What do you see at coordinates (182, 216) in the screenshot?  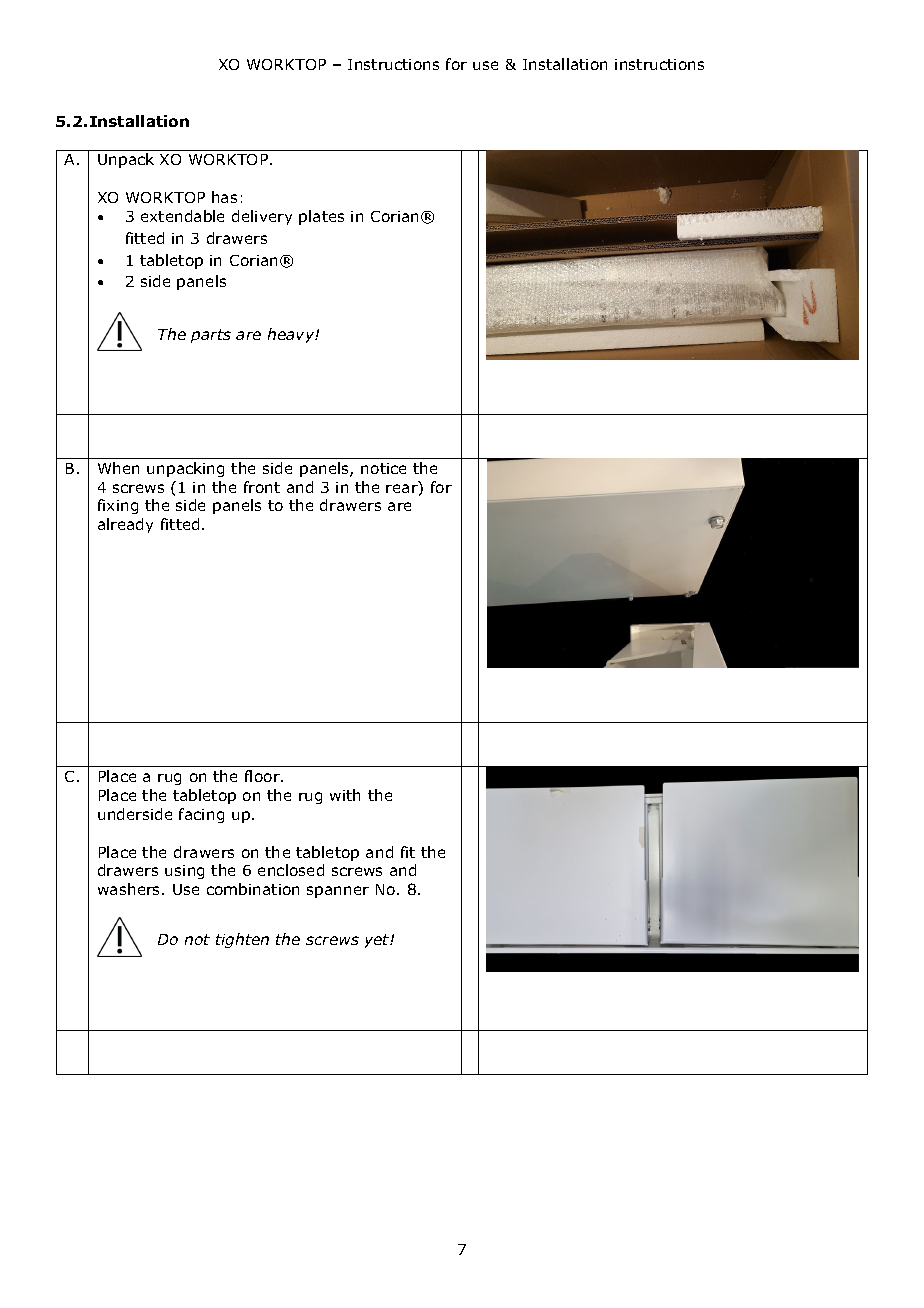 I see `extendable` at bounding box center [182, 216].
